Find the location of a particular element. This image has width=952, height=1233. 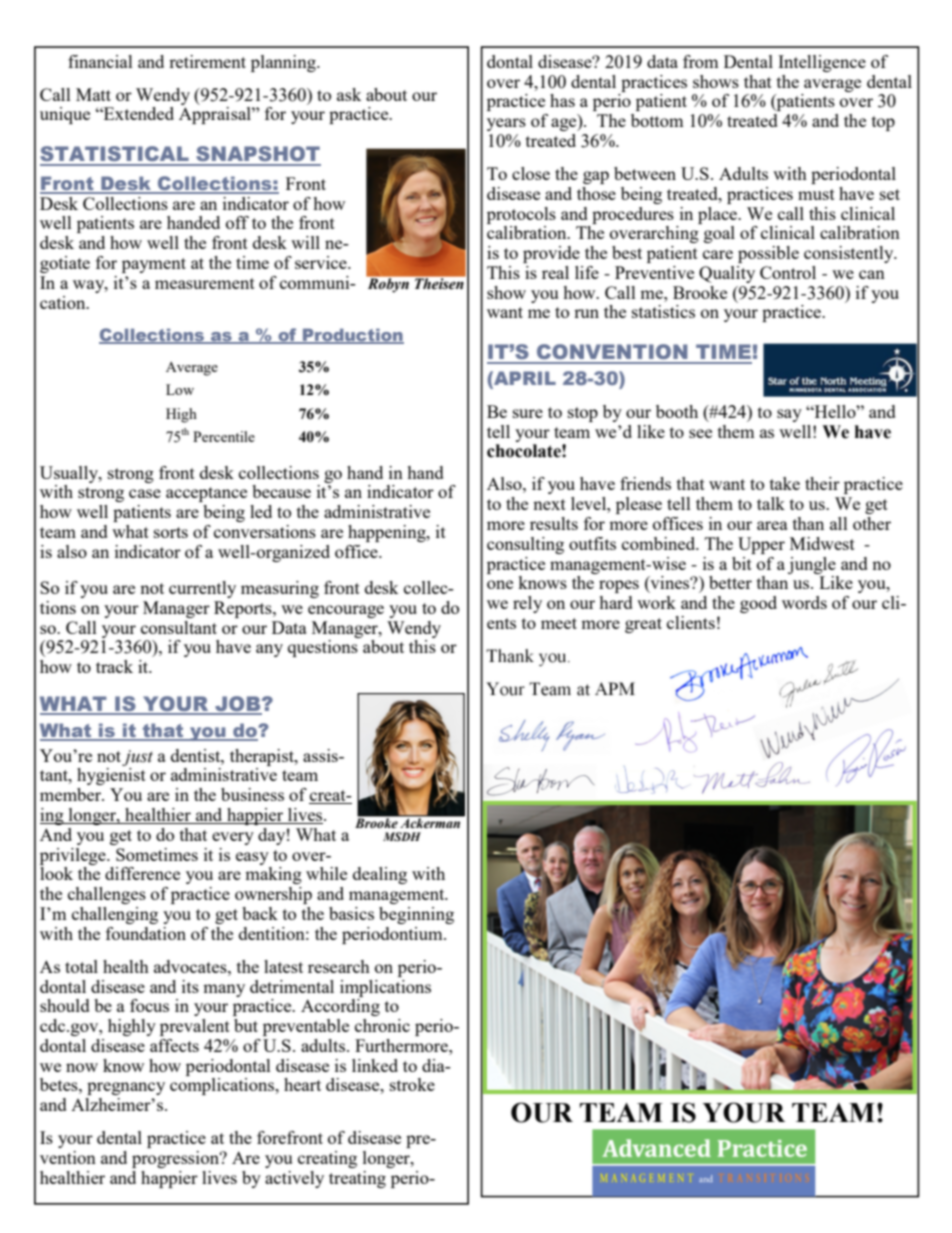

actively is located at coordinates (294, 1179).
